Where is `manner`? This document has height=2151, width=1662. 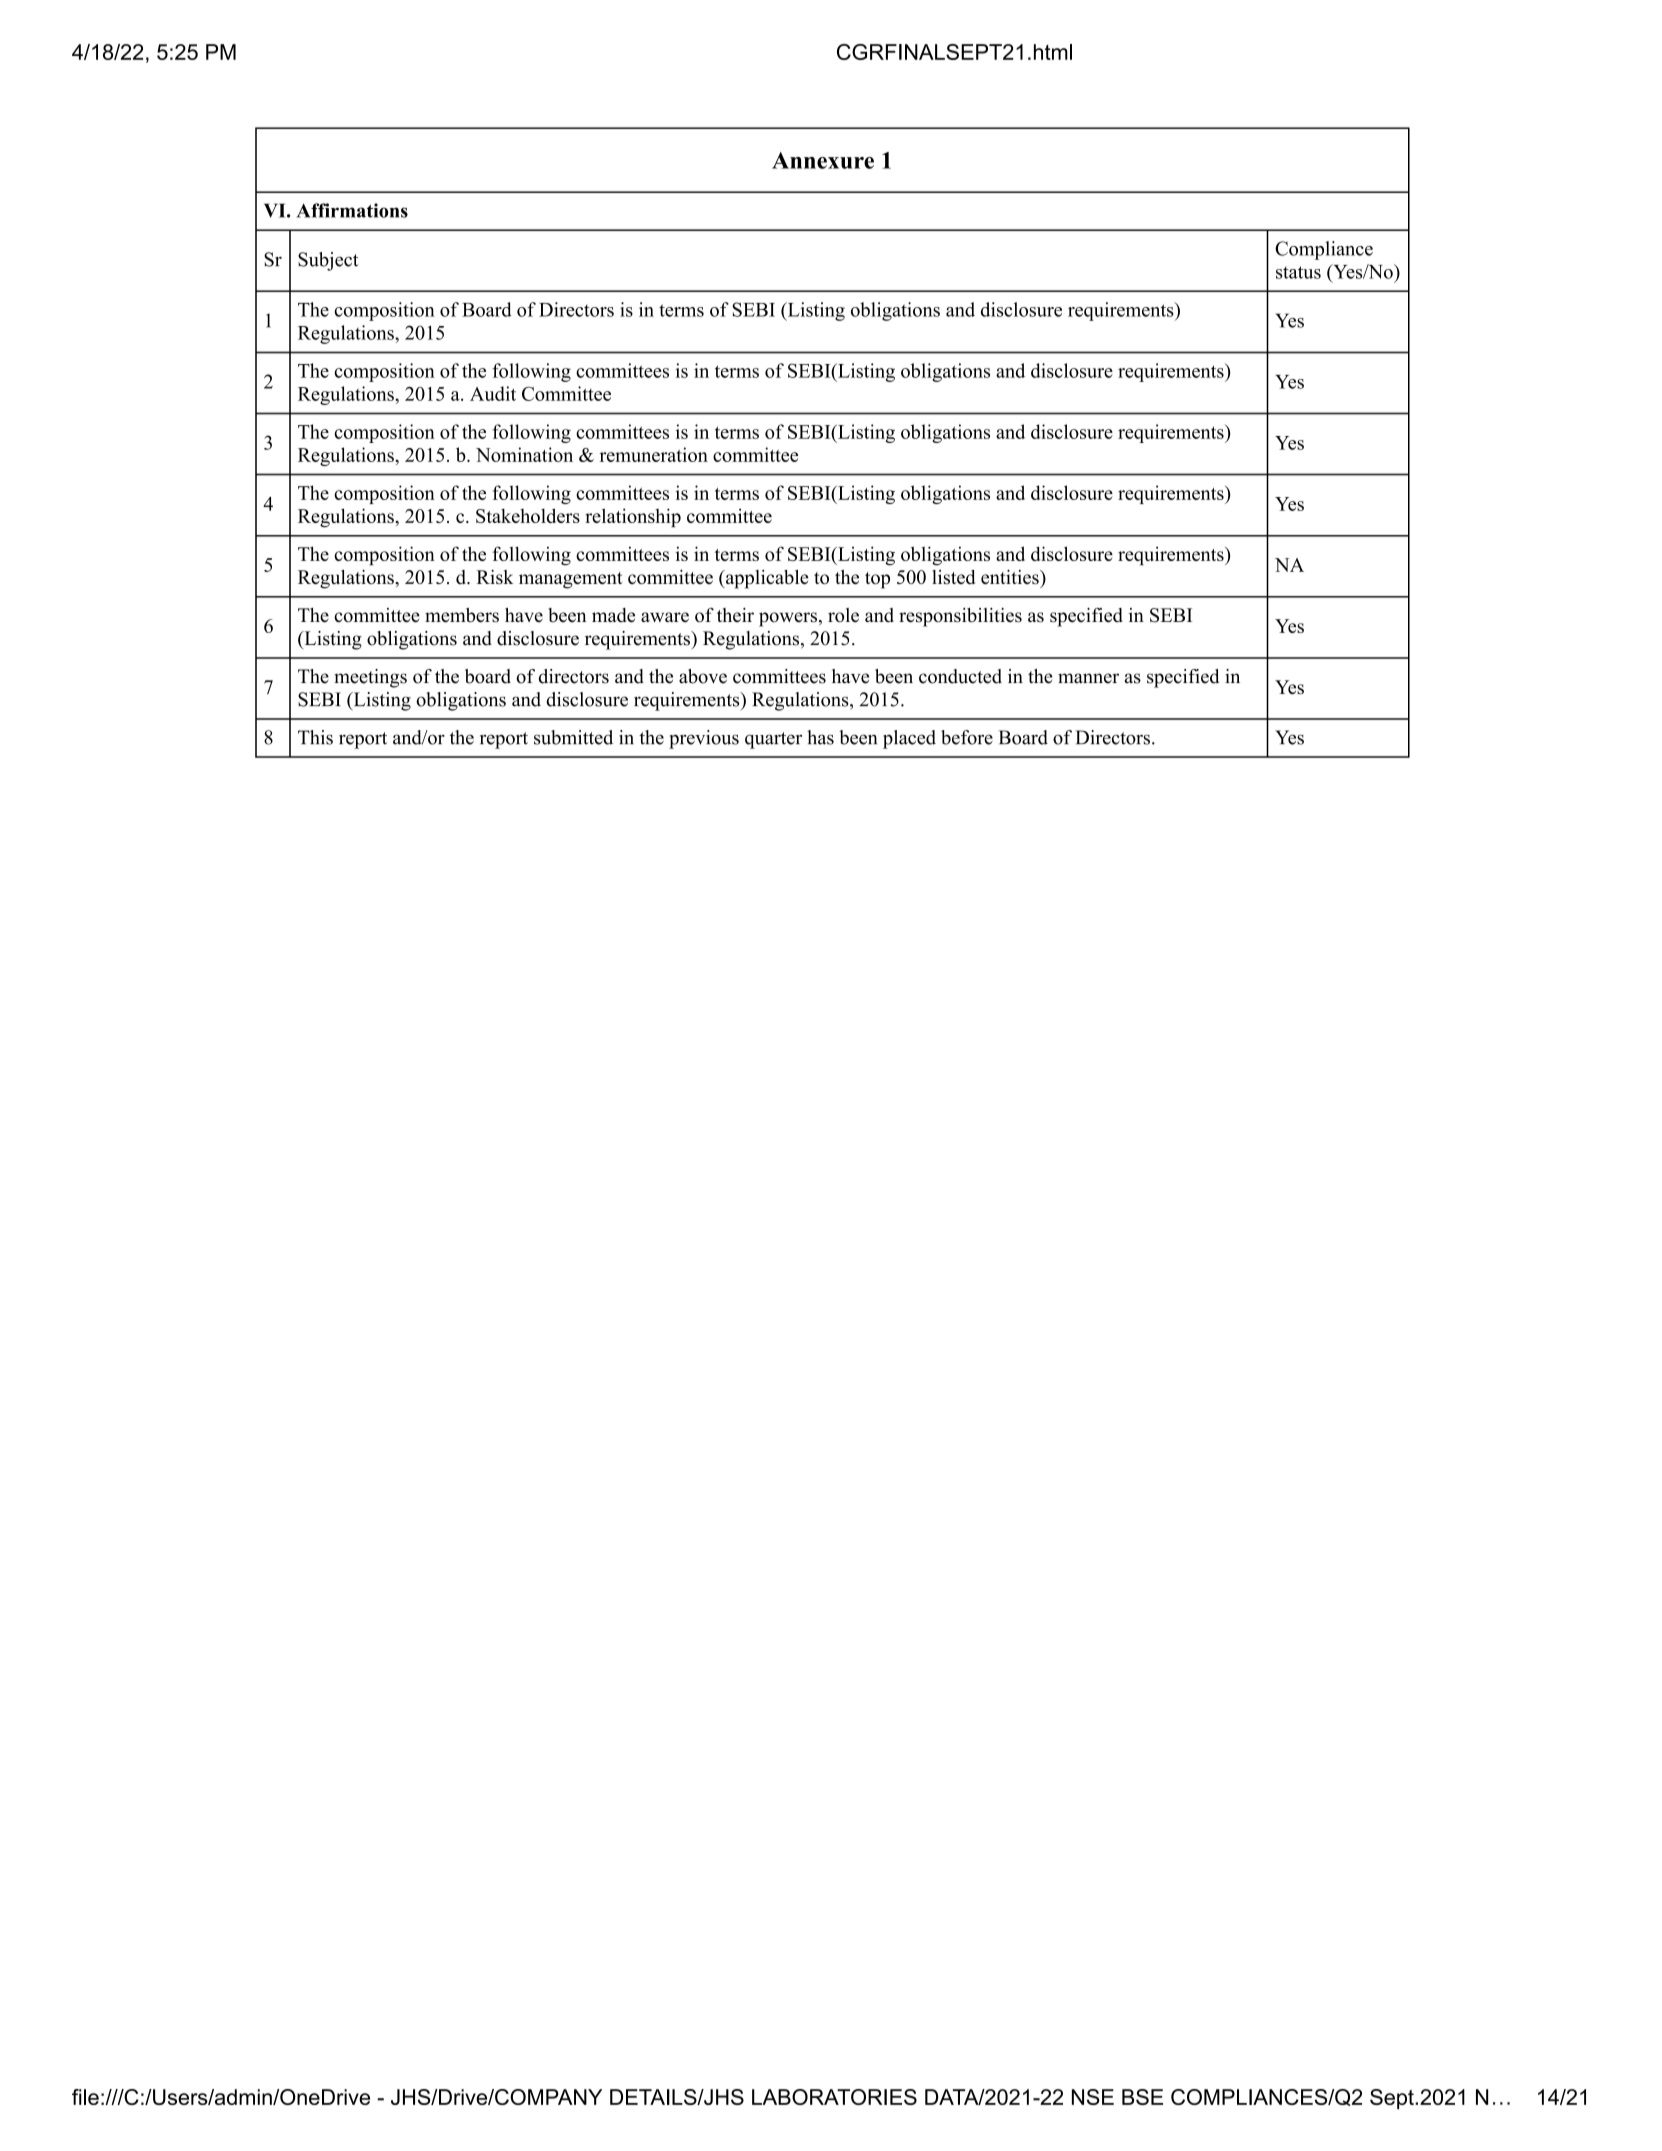
manner is located at coordinates (1088, 678).
